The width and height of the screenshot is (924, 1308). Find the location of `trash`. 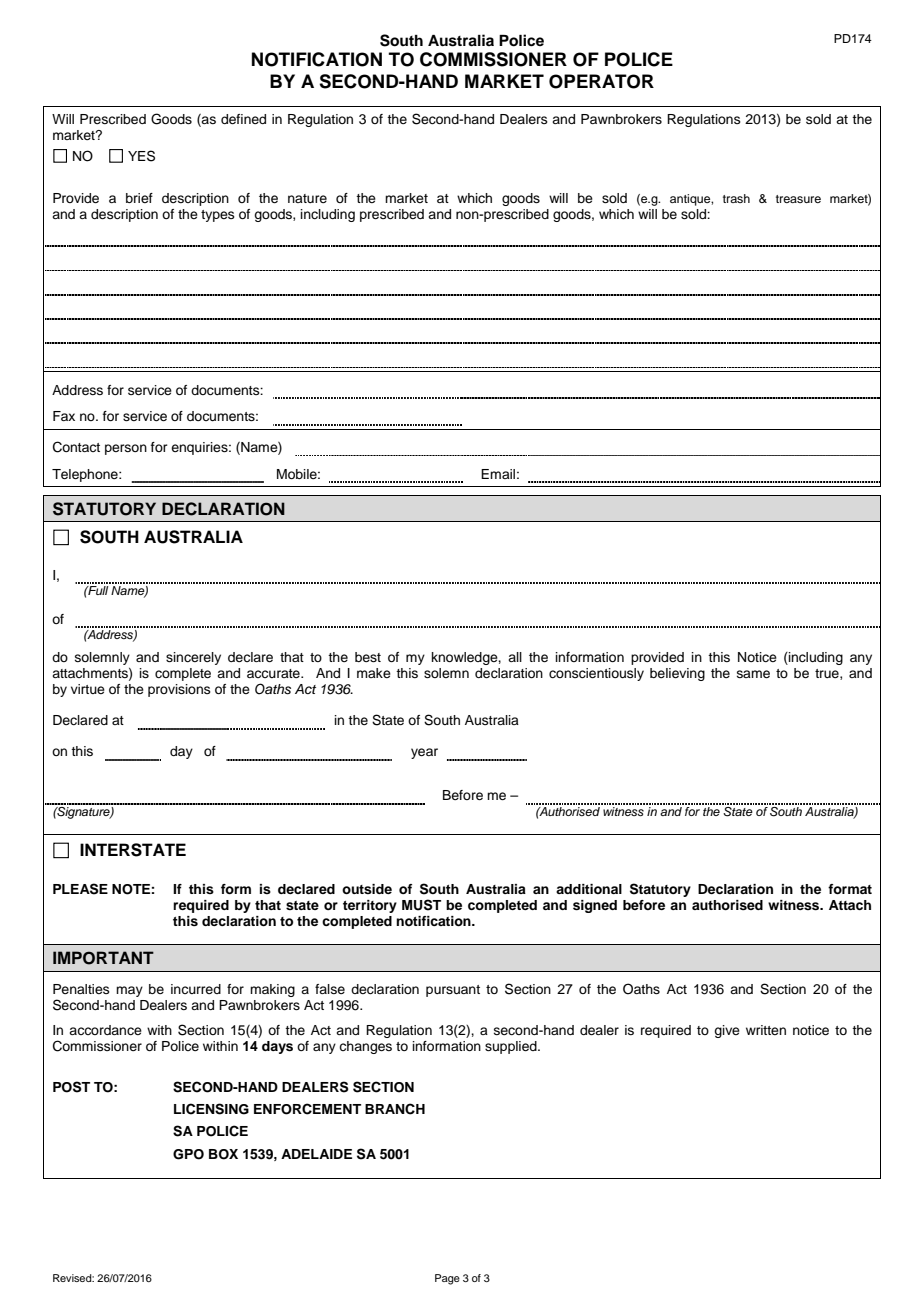

trash is located at coordinates (736, 198).
